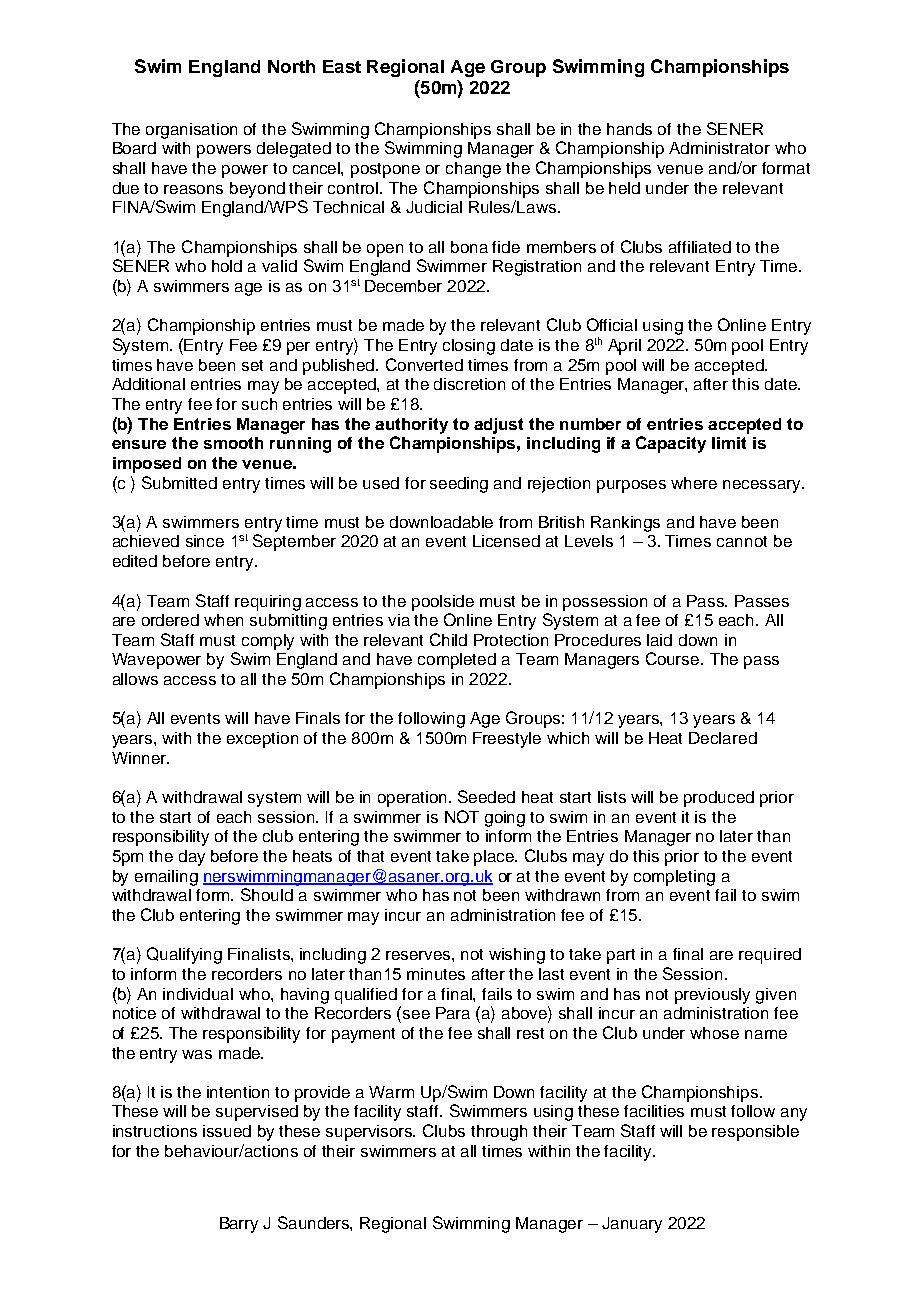 The width and height of the screenshot is (924, 1308). Describe the element at coordinates (469, 384) in the screenshot. I see `discretion` at that location.
